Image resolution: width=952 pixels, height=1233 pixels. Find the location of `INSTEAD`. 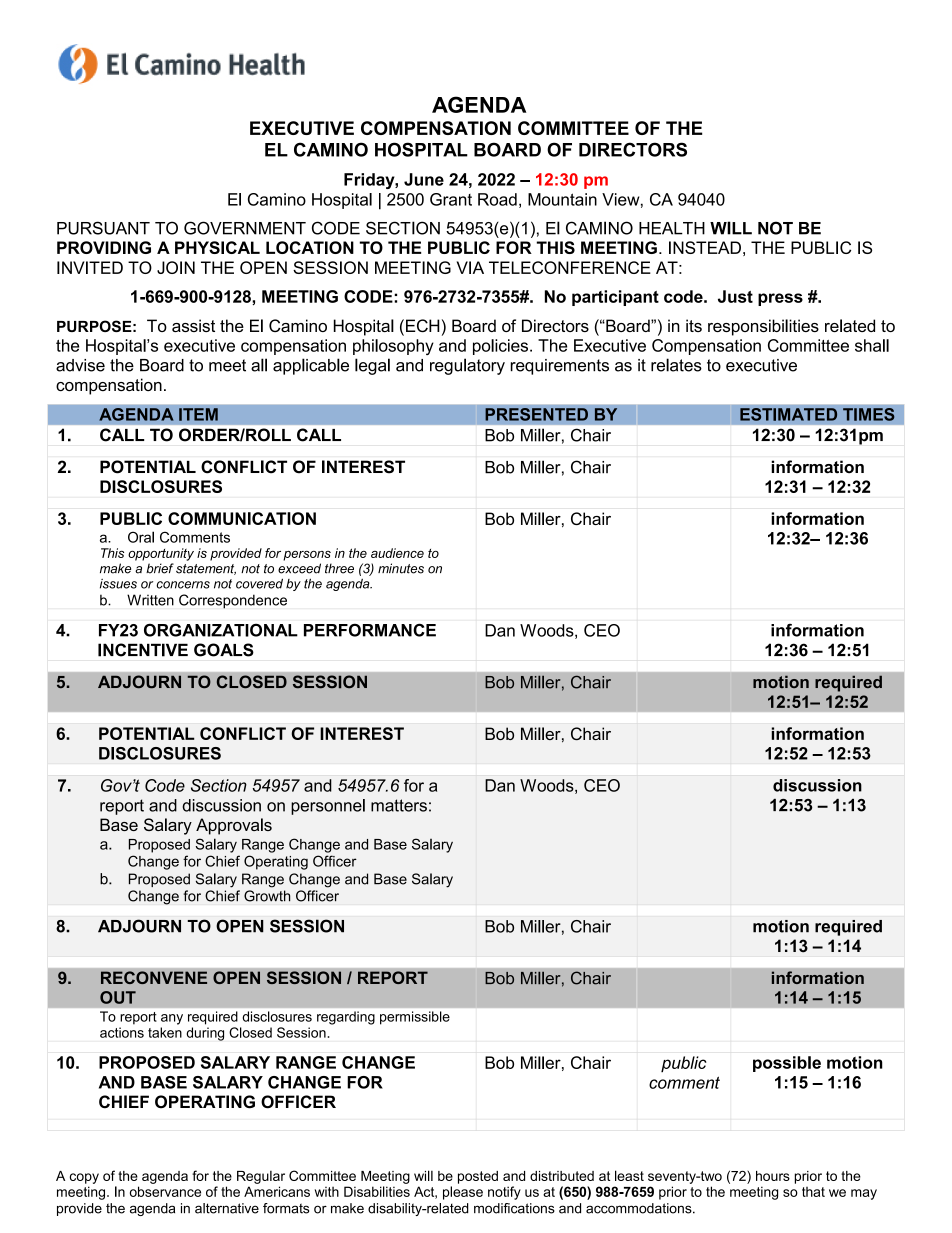

INSTEAD is located at coordinates (705, 247).
